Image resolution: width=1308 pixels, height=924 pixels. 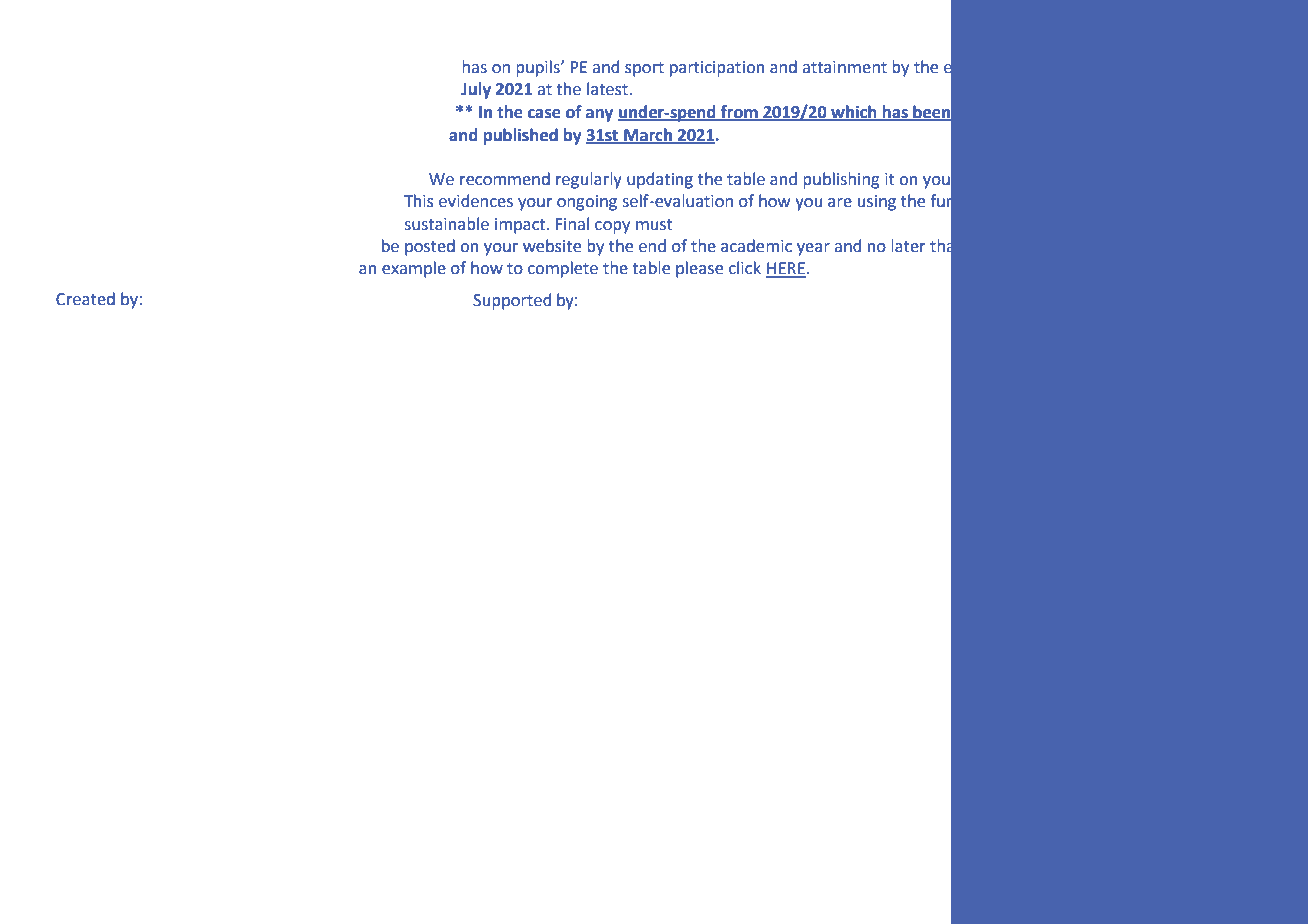 I want to click on March, so click(x=648, y=135).
